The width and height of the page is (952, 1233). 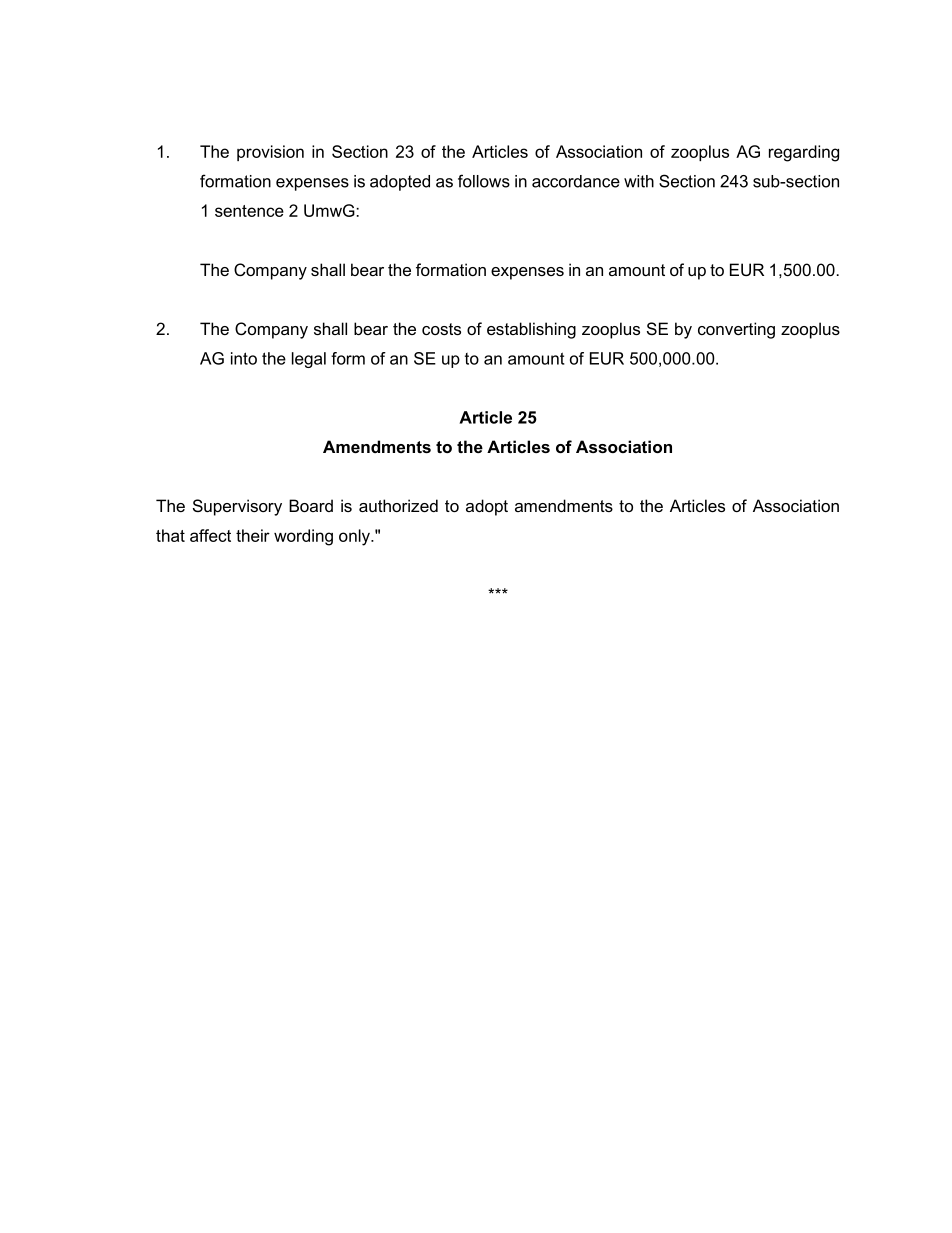 What do you see at coordinates (309, 360) in the page?
I see `legal` at bounding box center [309, 360].
